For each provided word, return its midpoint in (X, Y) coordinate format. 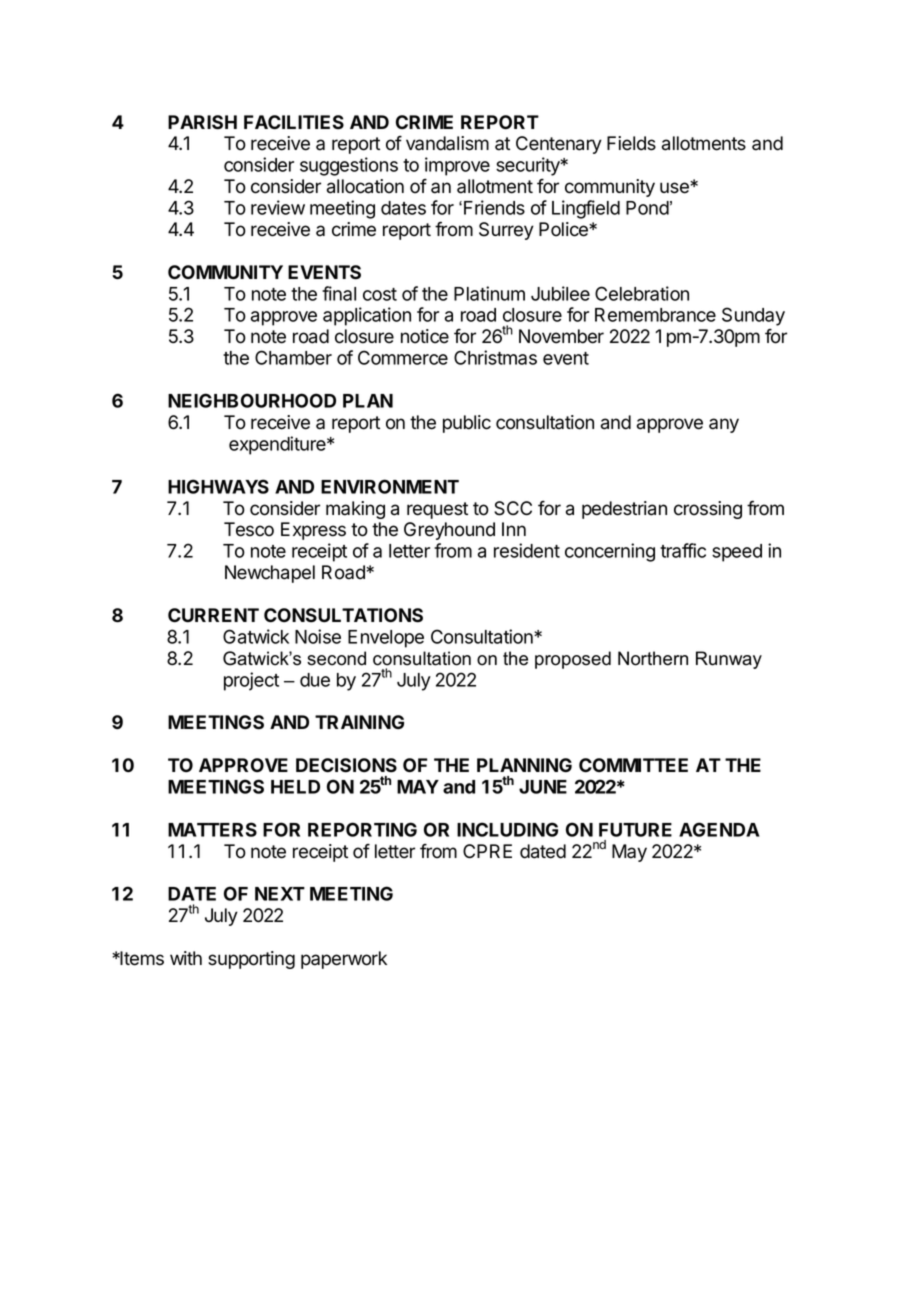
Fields (631, 143)
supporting (251, 960)
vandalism (447, 143)
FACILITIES (294, 122)
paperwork (344, 960)
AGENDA (719, 829)
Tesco (249, 529)
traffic (683, 550)
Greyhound (449, 531)
